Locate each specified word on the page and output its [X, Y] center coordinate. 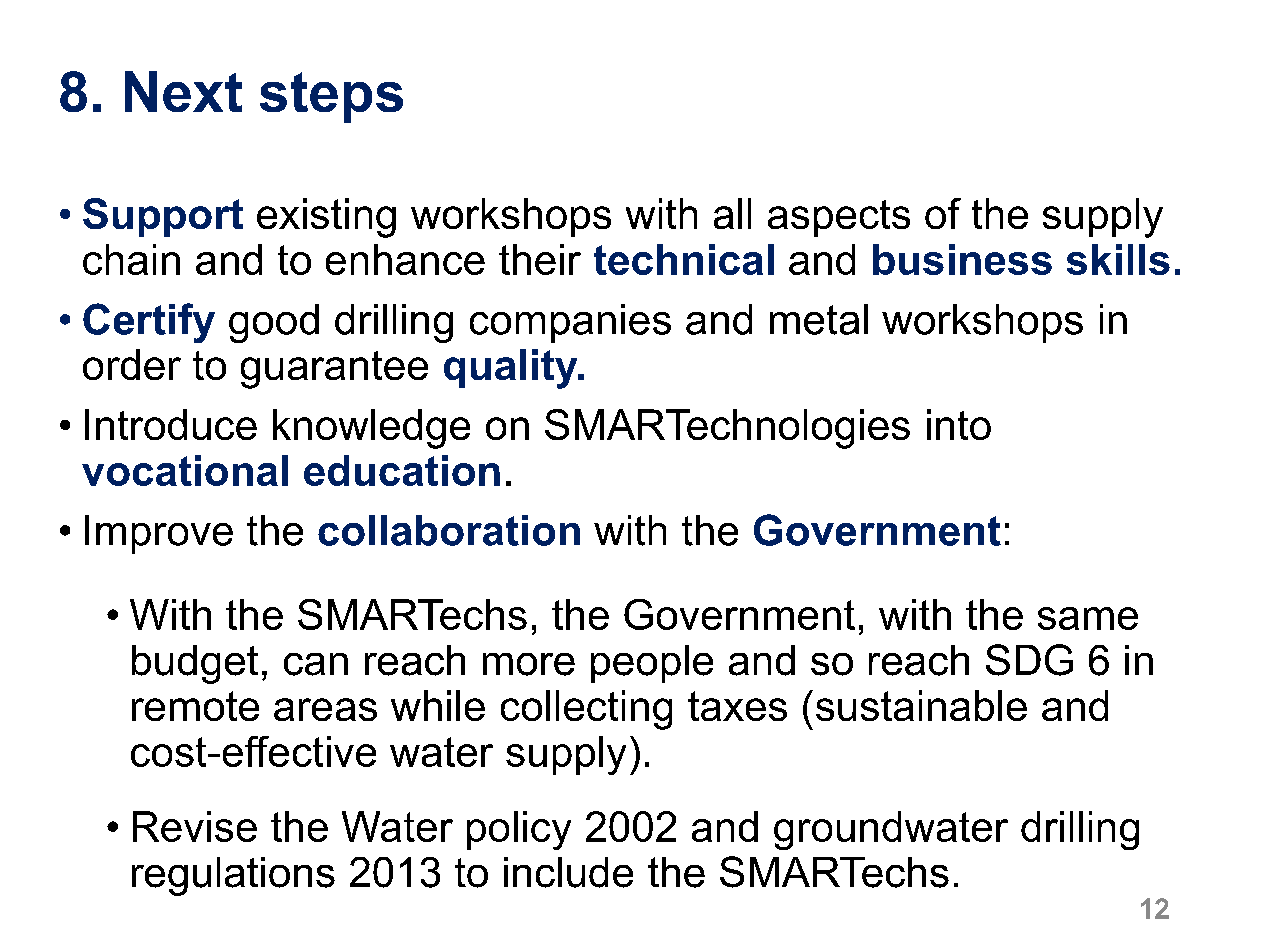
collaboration [449, 530]
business [962, 259]
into [959, 424]
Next [183, 91]
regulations [233, 876]
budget [195, 664]
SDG [1029, 660]
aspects [839, 218]
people [652, 664]
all [732, 213]
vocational [185, 470]
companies [570, 323]
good [274, 323]
